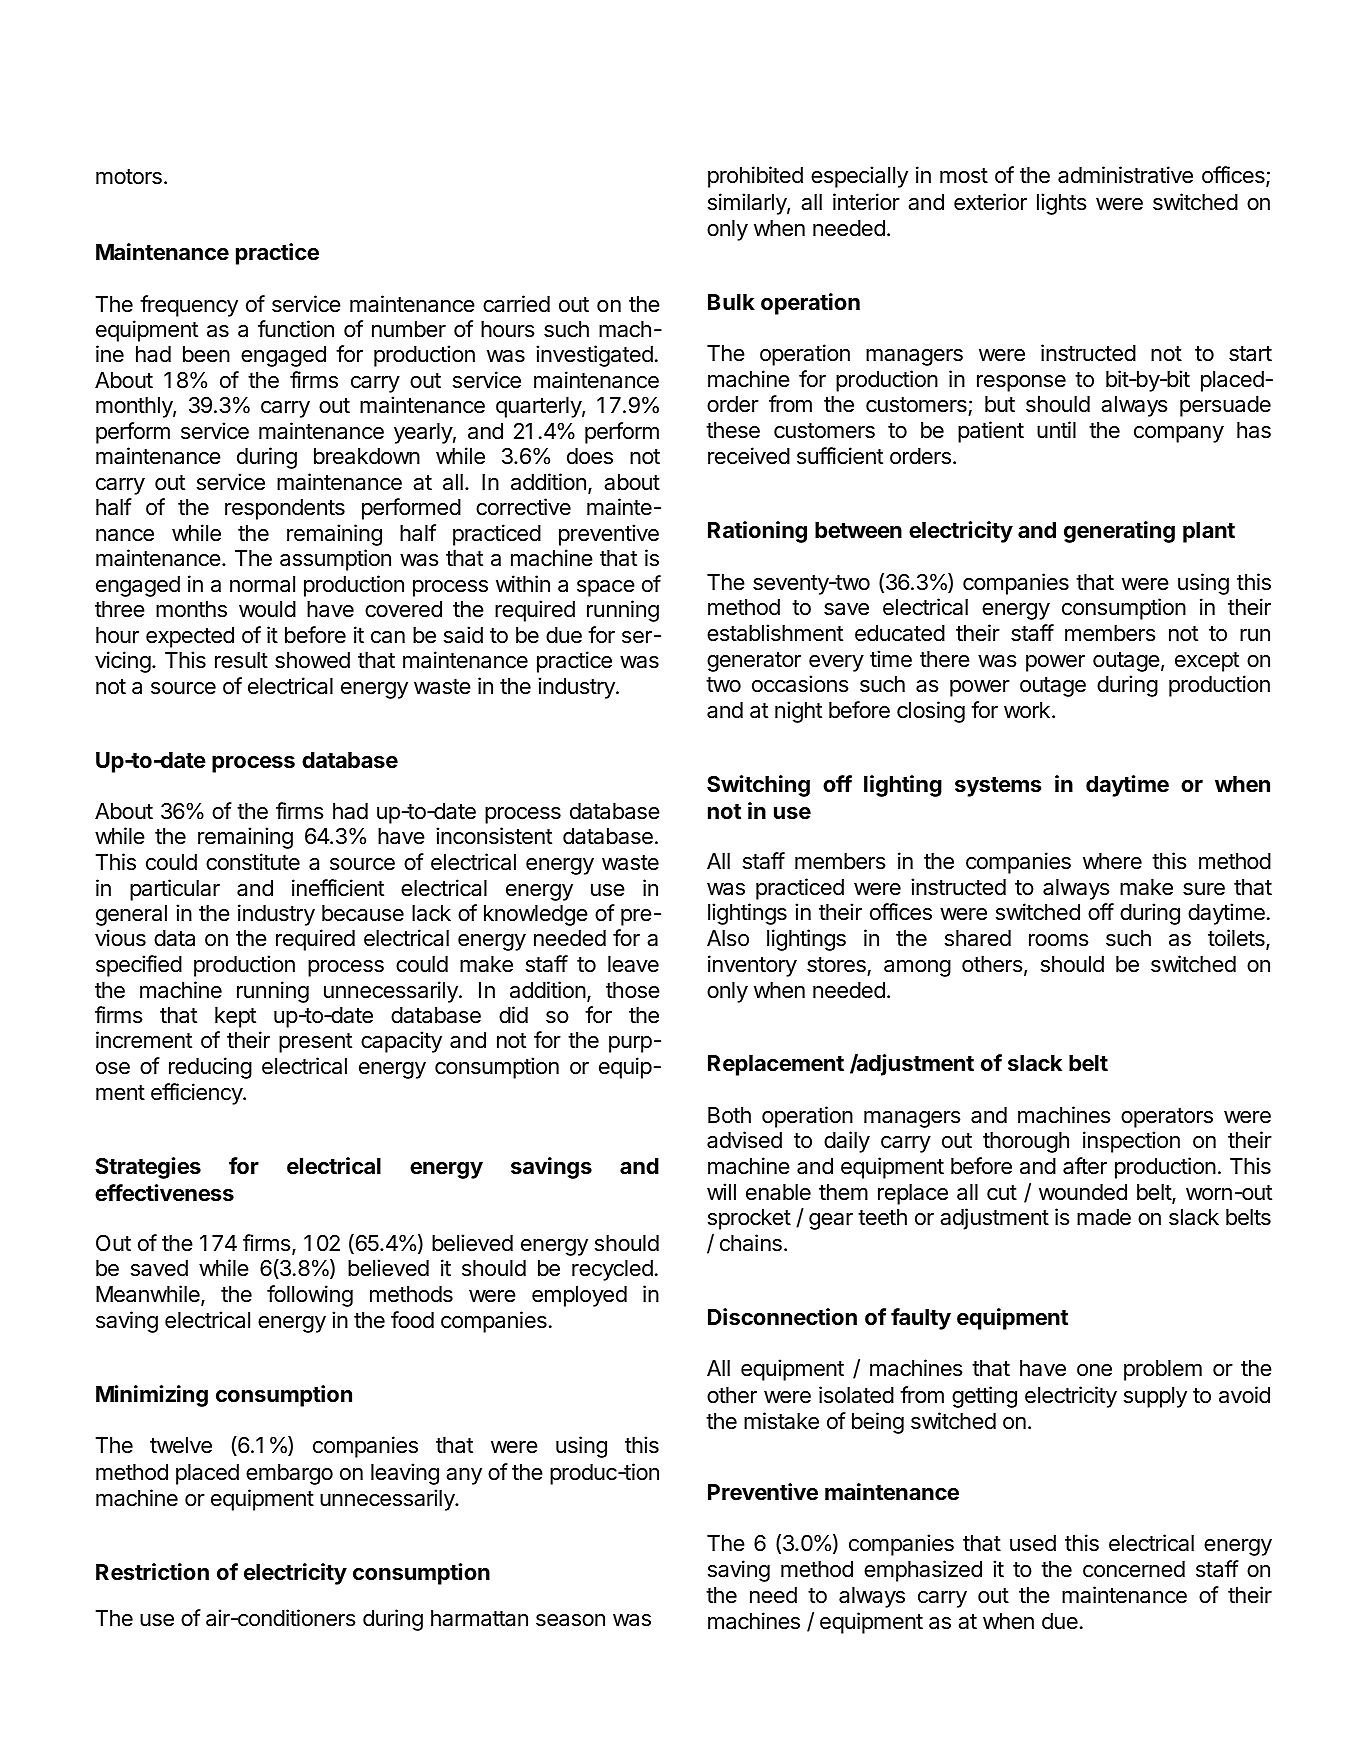 This screenshot has height=1748, width=1351. I want to click on Also, so click(728, 938).
